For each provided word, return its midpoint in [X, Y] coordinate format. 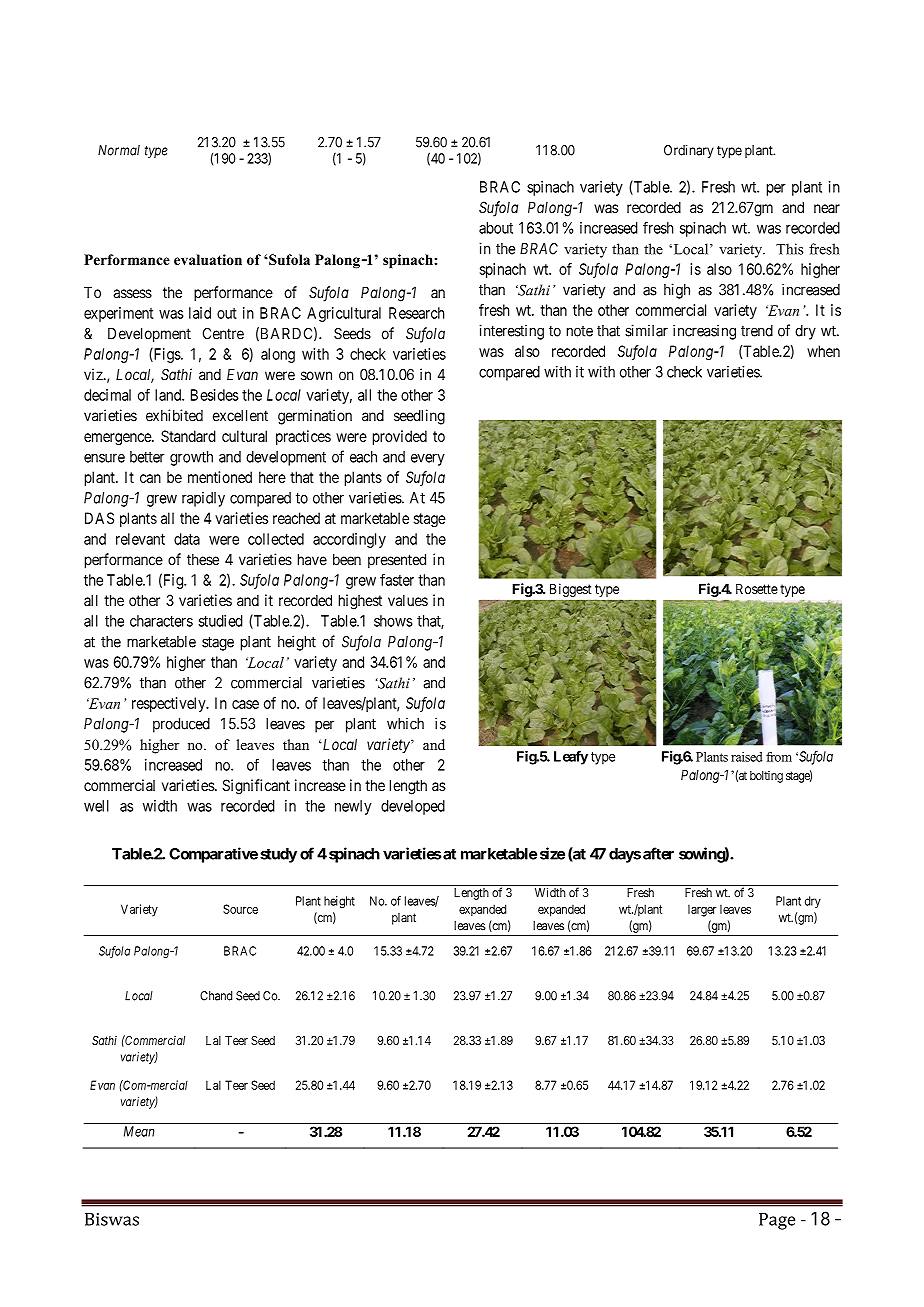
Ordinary [689, 151]
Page [777, 1221]
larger [702, 911]
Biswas [112, 1219]
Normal [119, 150]
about [496, 228]
